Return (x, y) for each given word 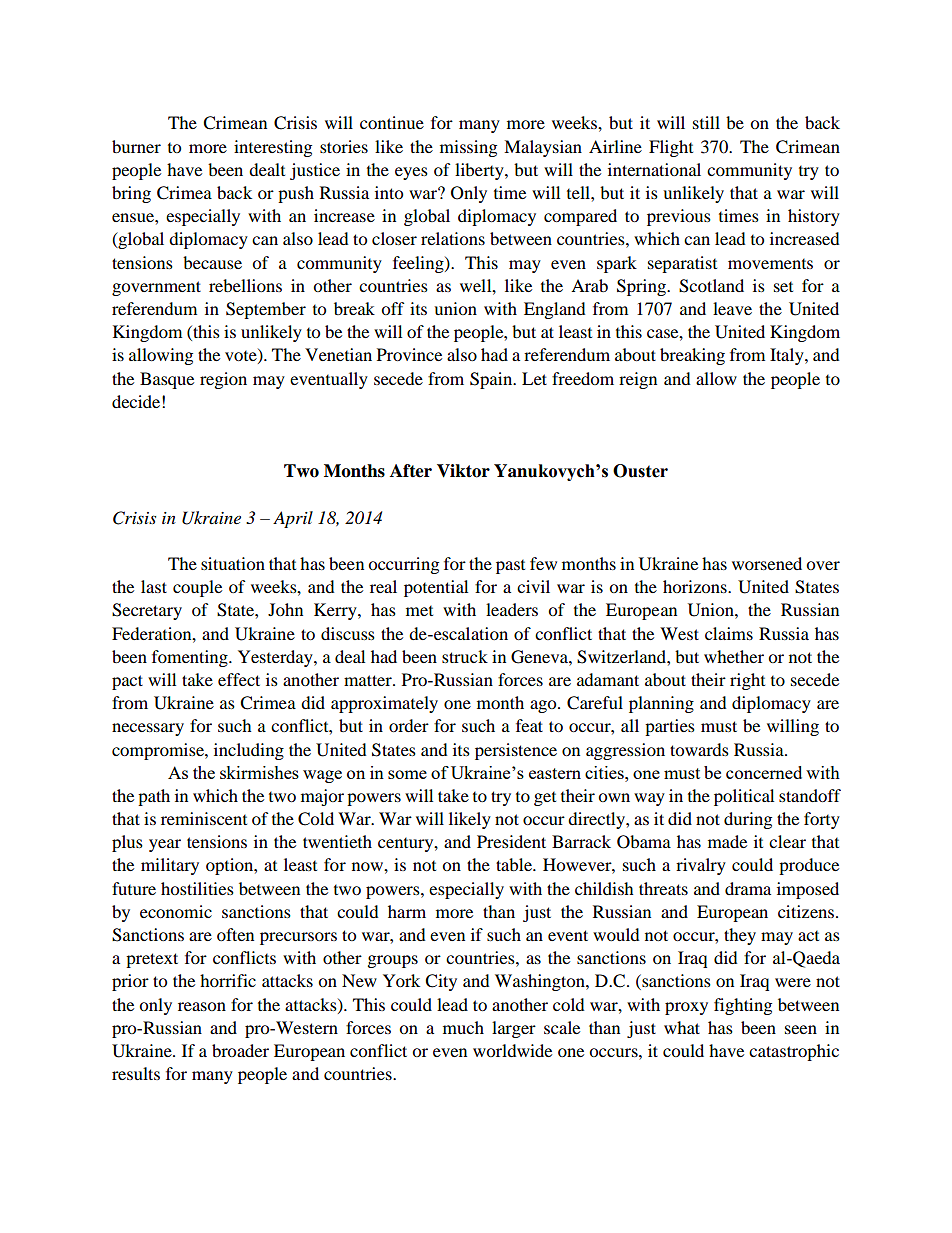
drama (748, 888)
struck (465, 656)
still (706, 122)
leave (732, 308)
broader (240, 1050)
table (515, 864)
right (747, 681)
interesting (273, 148)
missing (468, 148)
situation (233, 563)
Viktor (463, 471)
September (266, 310)
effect (239, 679)
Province (409, 354)
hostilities (197, 888)
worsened (767, 563)
